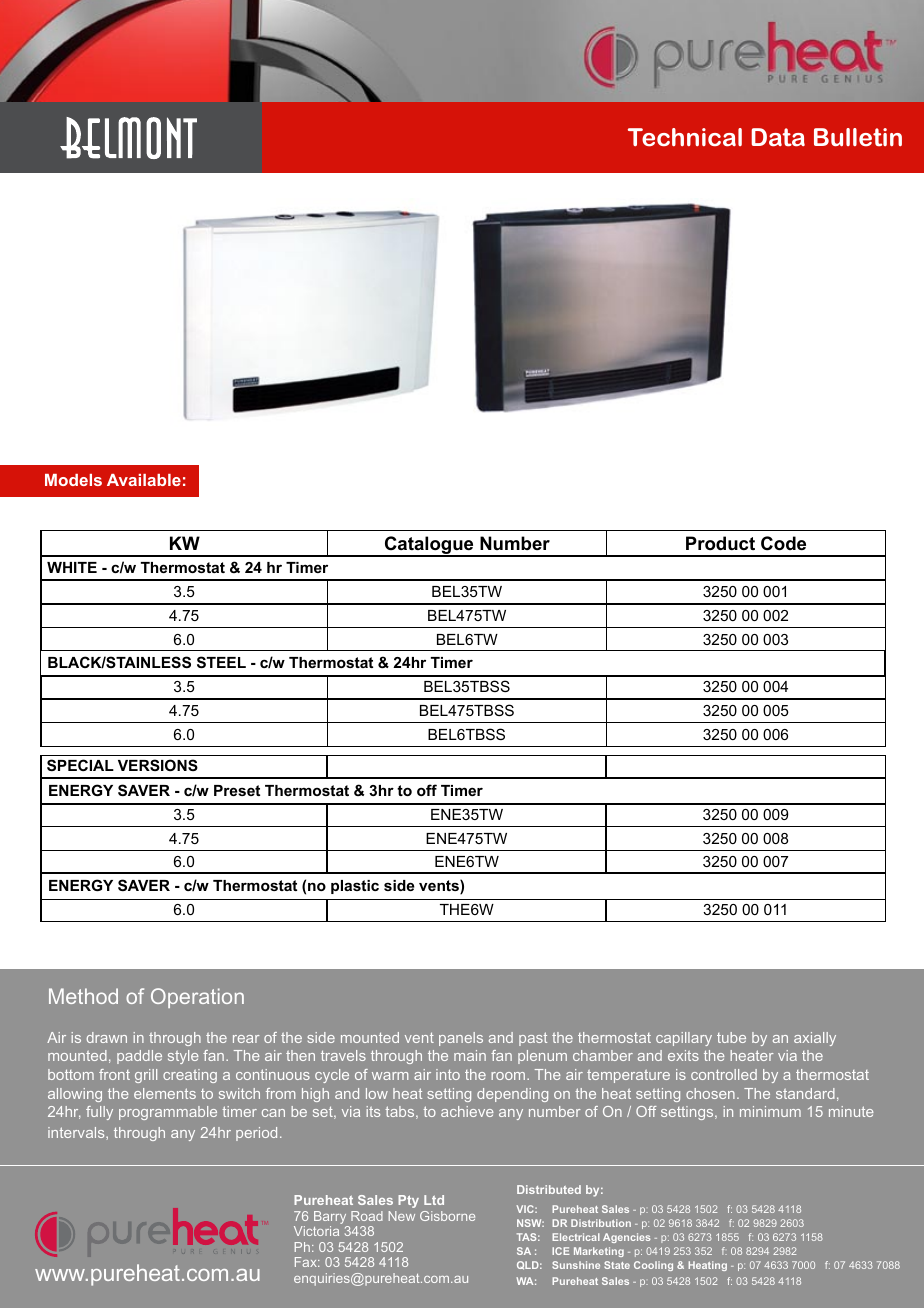 The width and height of the screenshot is (924, 1308). I want to click on Available, so click(144, 480).
